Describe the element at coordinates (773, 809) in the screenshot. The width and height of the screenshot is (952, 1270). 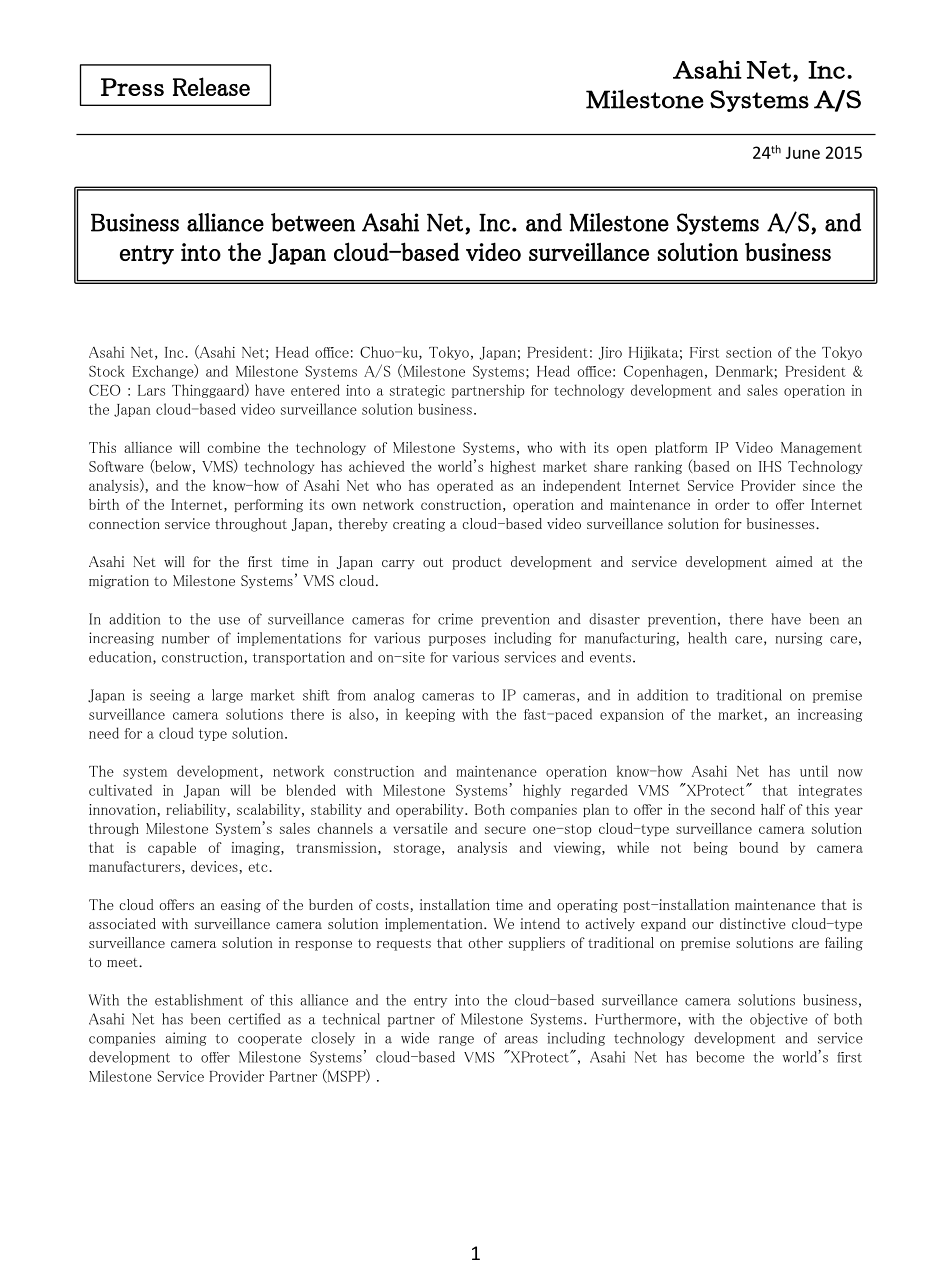
I see `half` at that location.
